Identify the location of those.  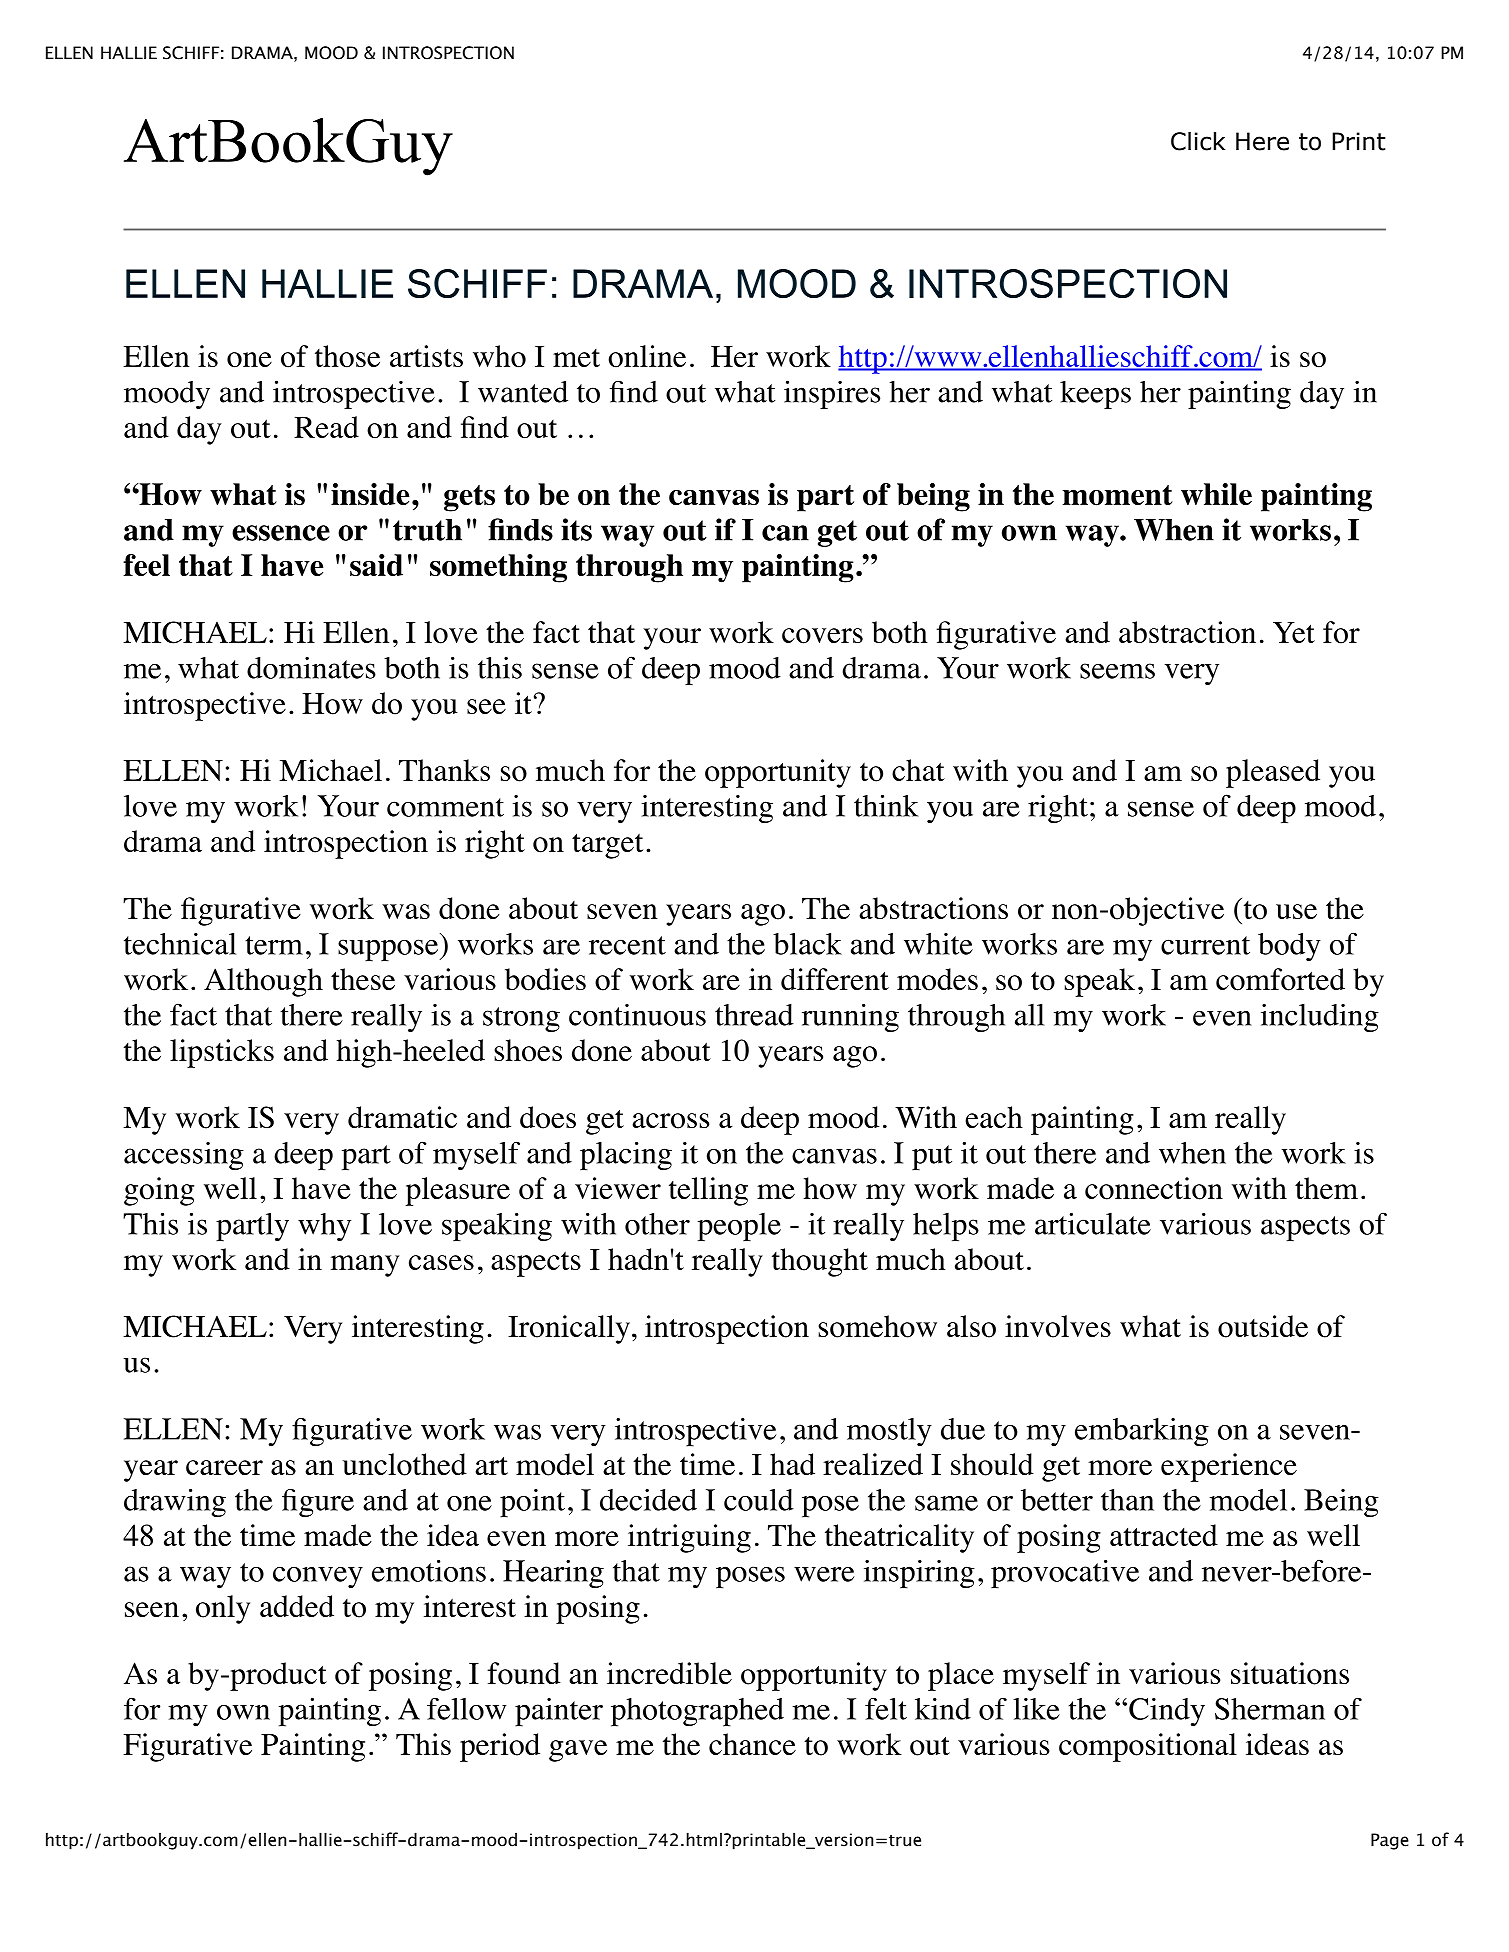
(347, 356).
